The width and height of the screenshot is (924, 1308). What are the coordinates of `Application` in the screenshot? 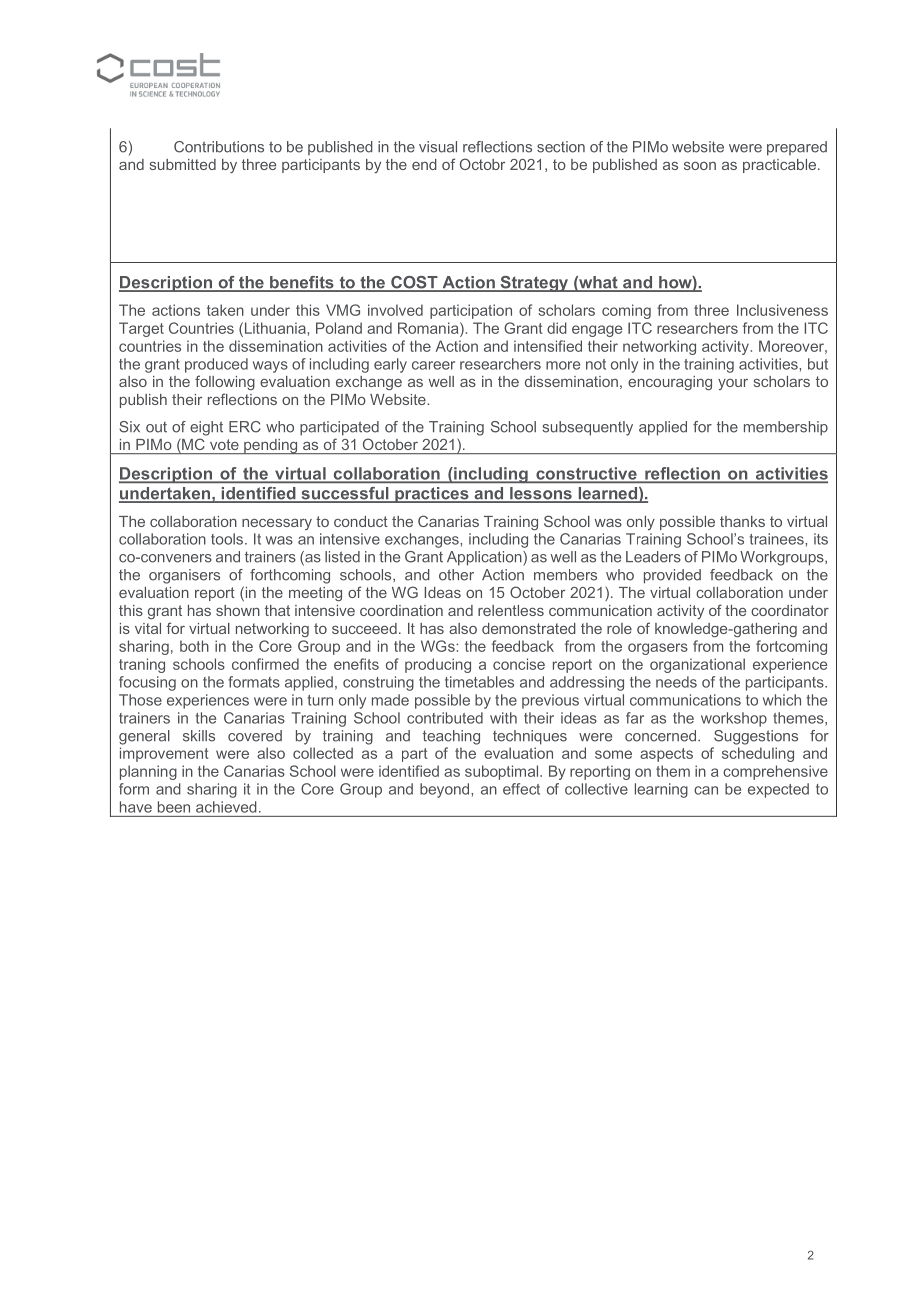 It's located at (485, 558).
